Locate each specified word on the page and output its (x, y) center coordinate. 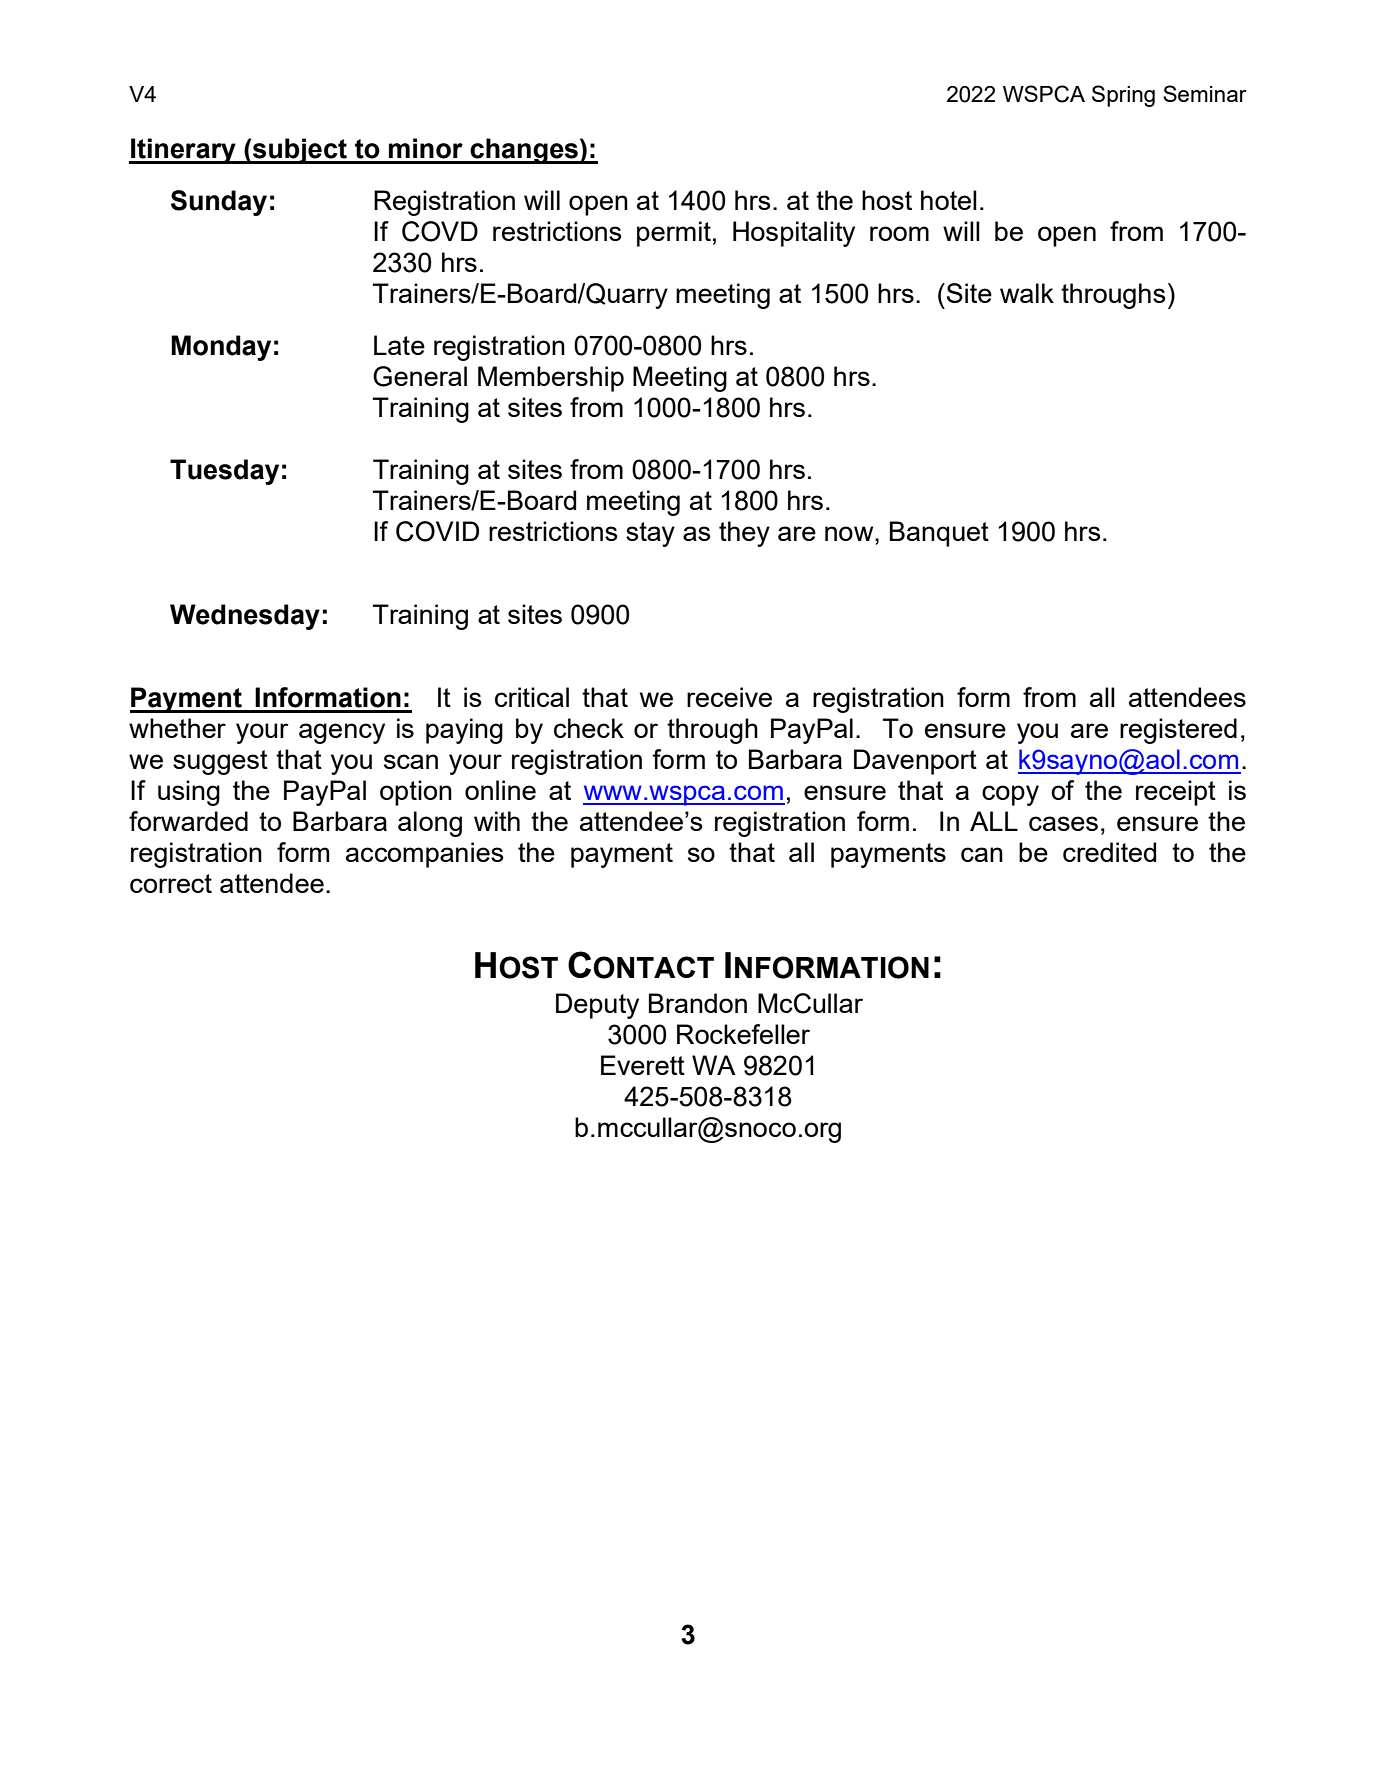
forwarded (188, 821)
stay (650, 534)
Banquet (939, 534)
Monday (221, 348)
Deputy (597, 1006)
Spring (1123, 96)
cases (1063, 823)
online (500, 790)
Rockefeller (743, 1034)
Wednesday (245, 617)
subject (300, 151)
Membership (551, 379)
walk (1027, 293)
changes (524, 151)
